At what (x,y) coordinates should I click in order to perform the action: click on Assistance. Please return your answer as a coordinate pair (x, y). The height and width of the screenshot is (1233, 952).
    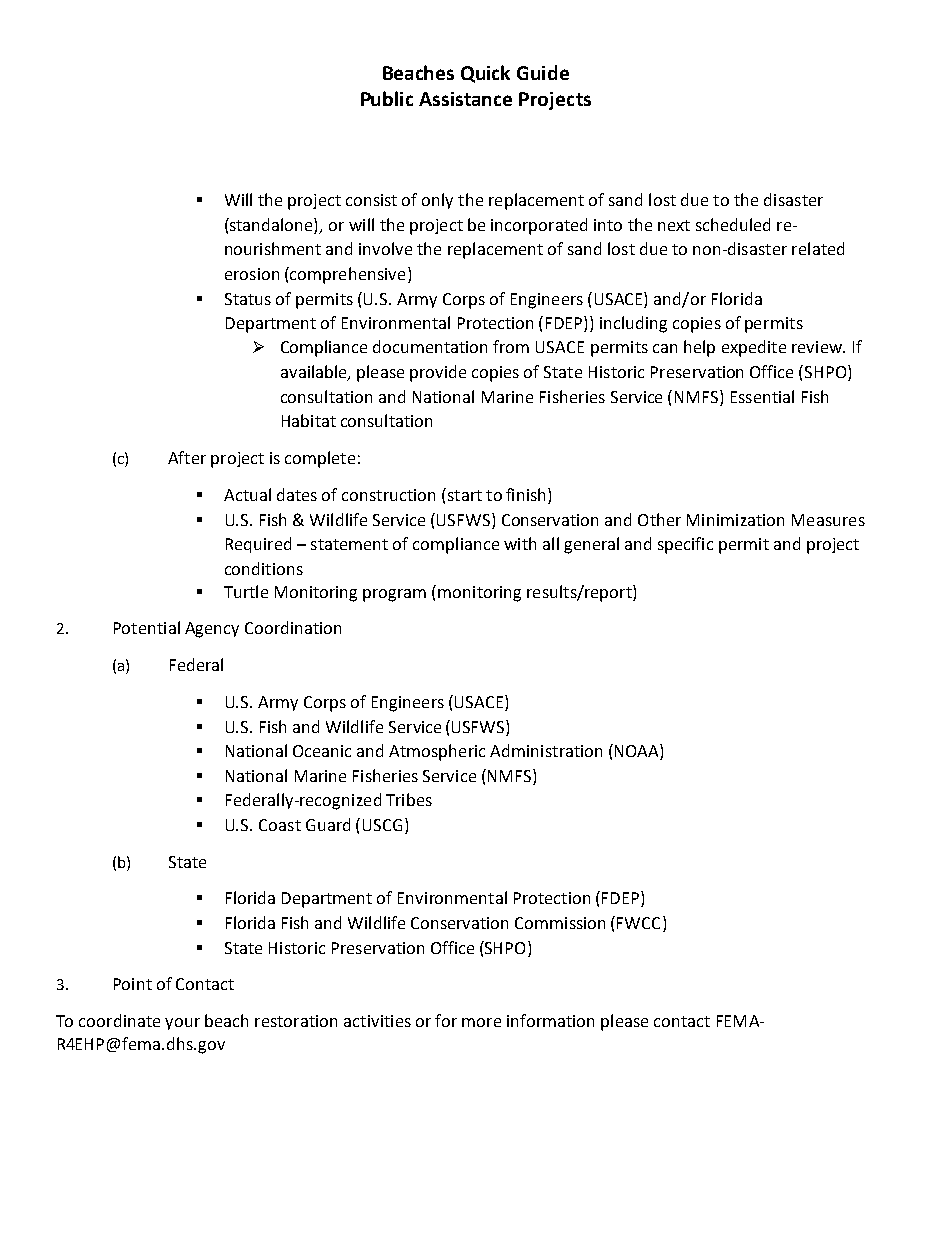
    Looking at the image, I should click on (465, 99).
